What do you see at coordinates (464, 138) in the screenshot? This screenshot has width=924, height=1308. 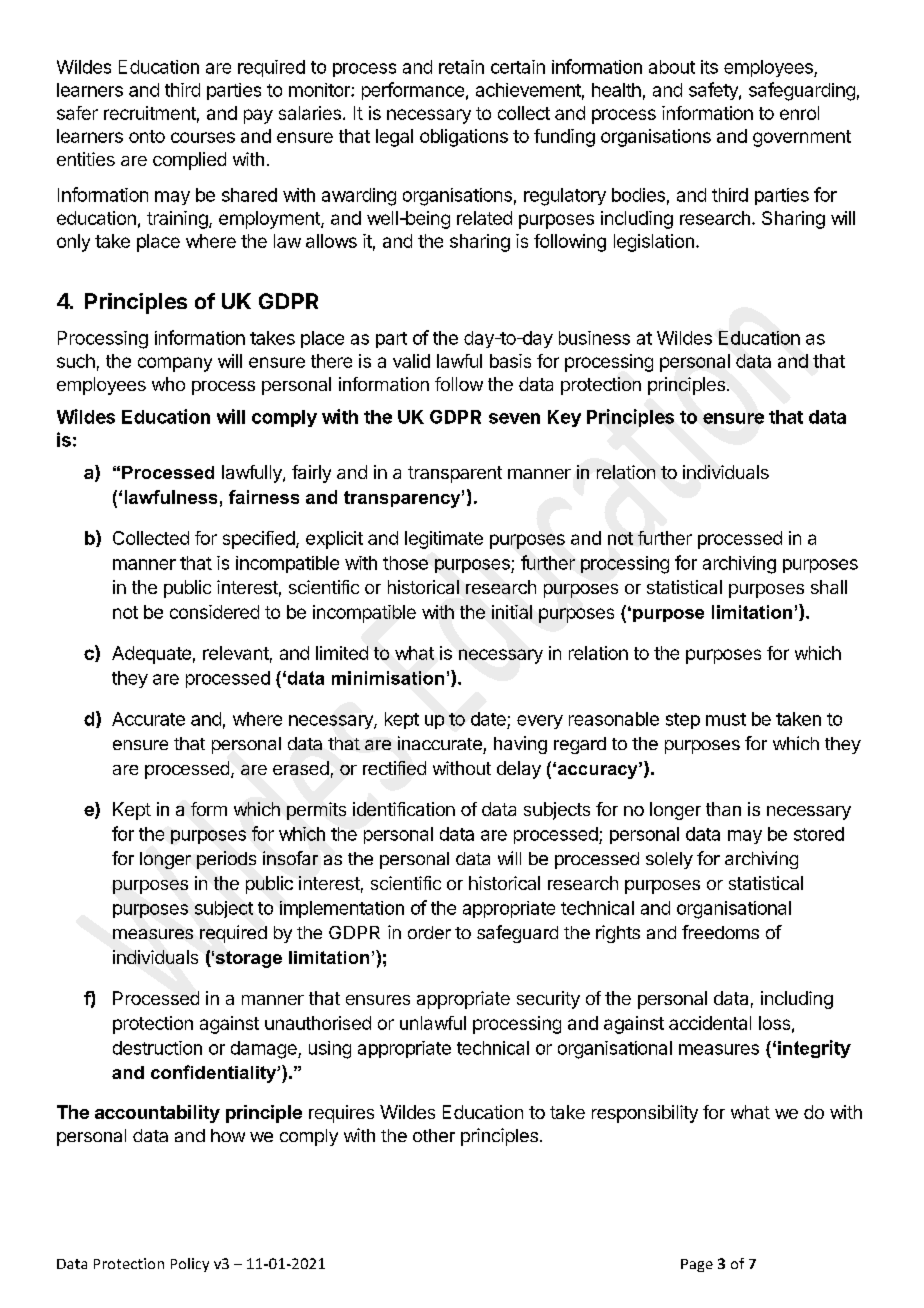 I see `obligations` at bounding box center [464, 138].
